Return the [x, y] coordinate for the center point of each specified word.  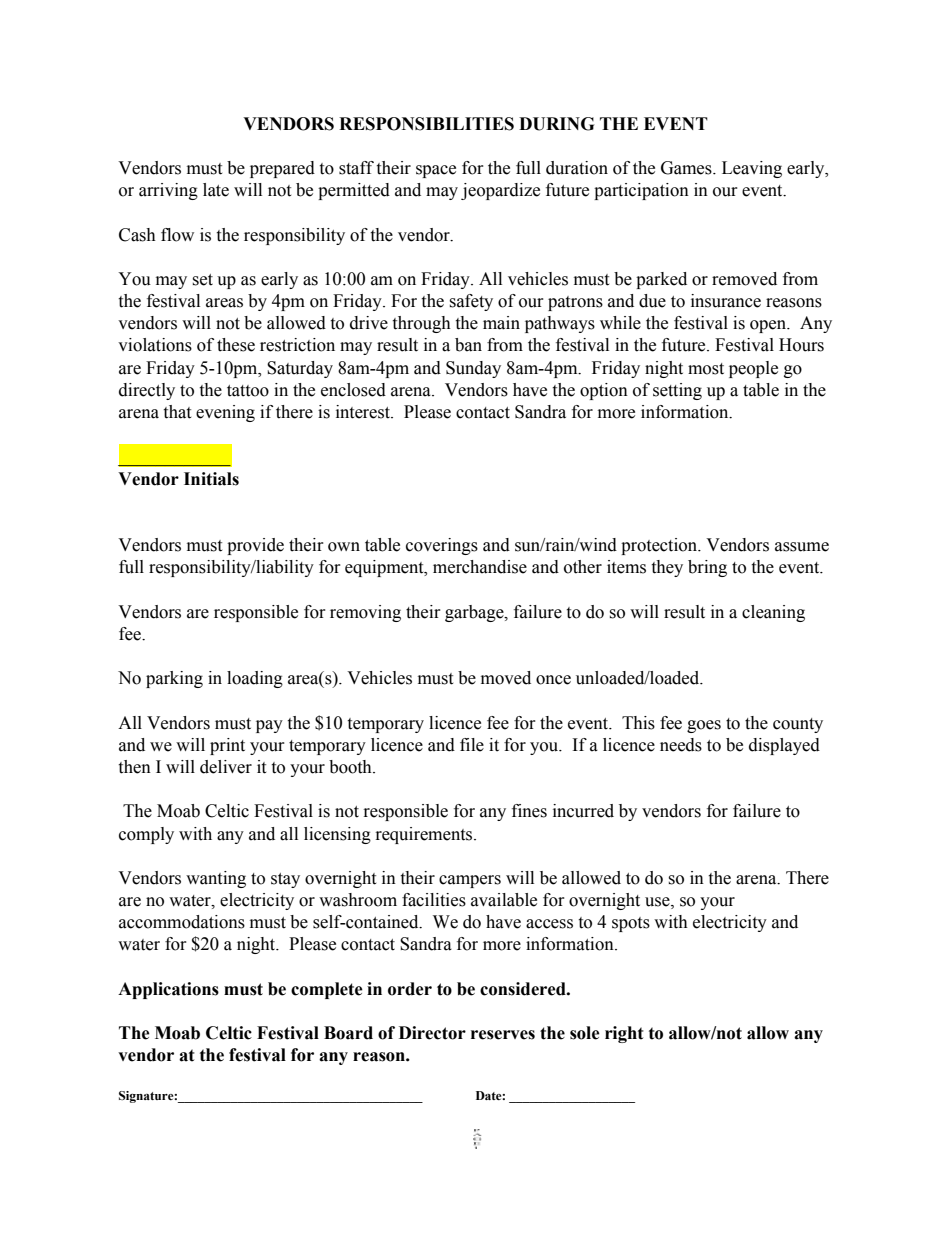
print [227, 746]
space [436, 171]
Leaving [752, 169]
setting [677, 391]
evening [225, 413]
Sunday [473, 369]
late [216, 190]
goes [704, 726]
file [472, 745]
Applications [168, 990]
